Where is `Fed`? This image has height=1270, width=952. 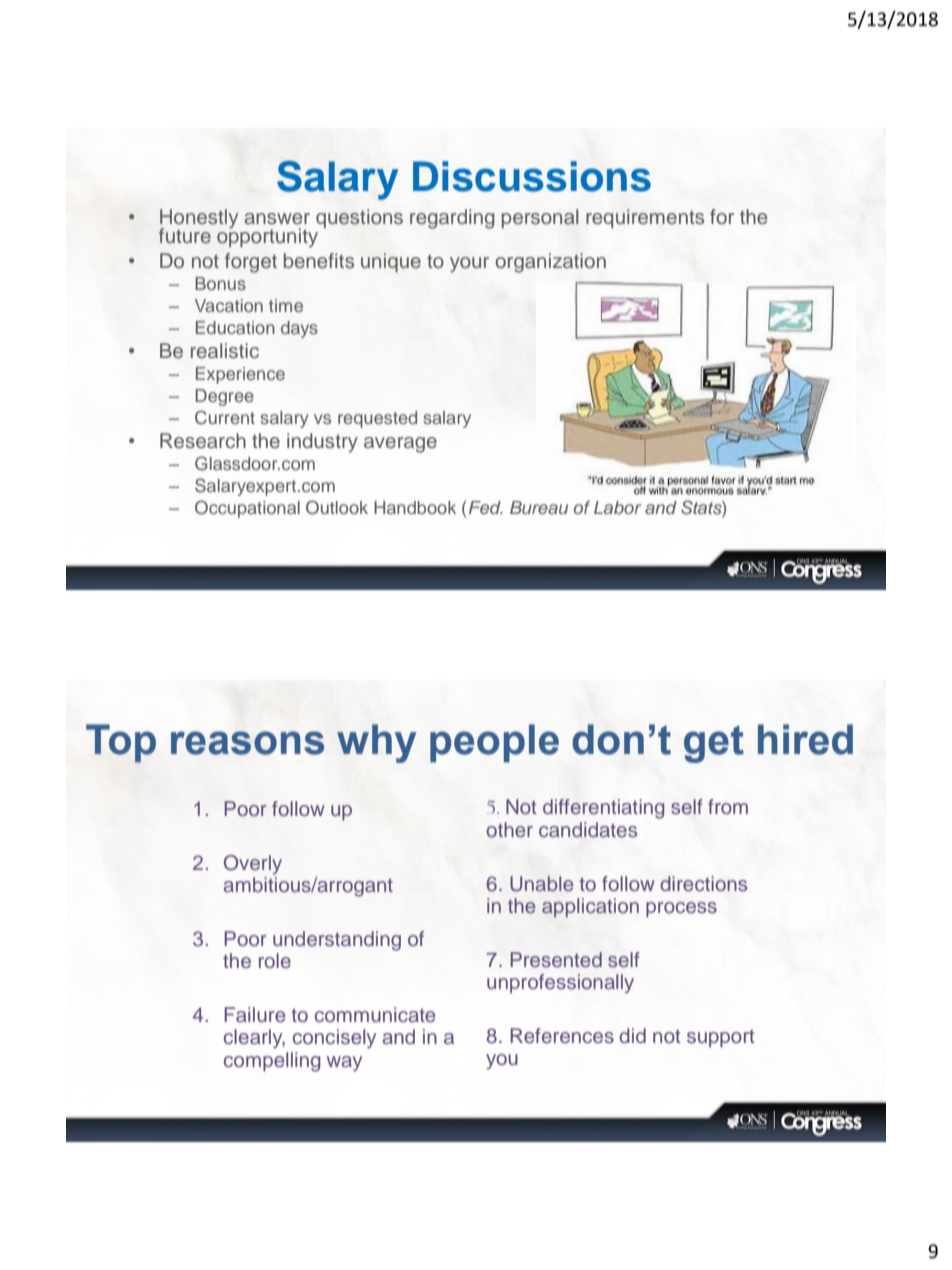
Fed is located at coordinates (486, 507).
